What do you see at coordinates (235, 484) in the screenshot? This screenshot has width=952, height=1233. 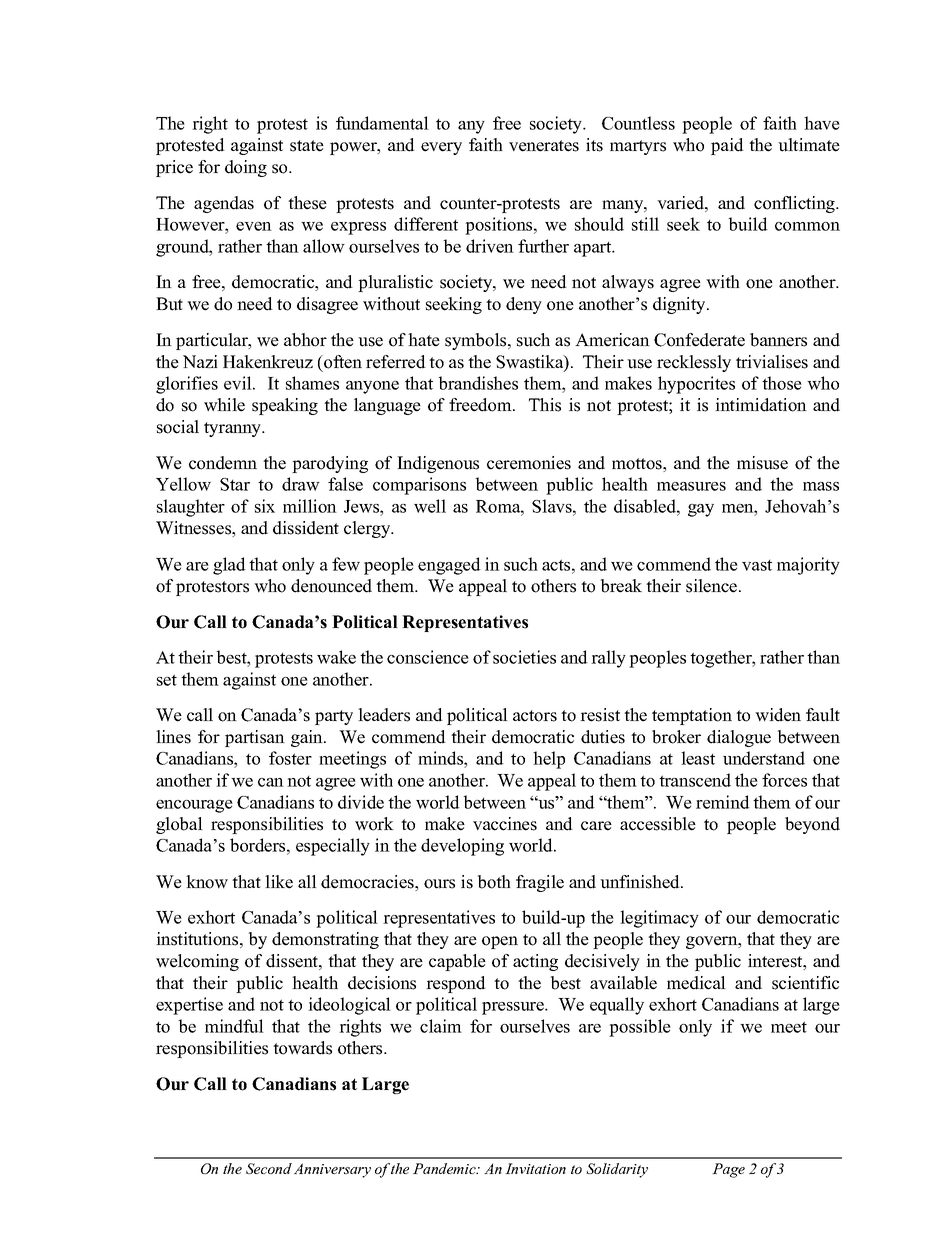 I see `Star` at bounding box center [235, 484].
